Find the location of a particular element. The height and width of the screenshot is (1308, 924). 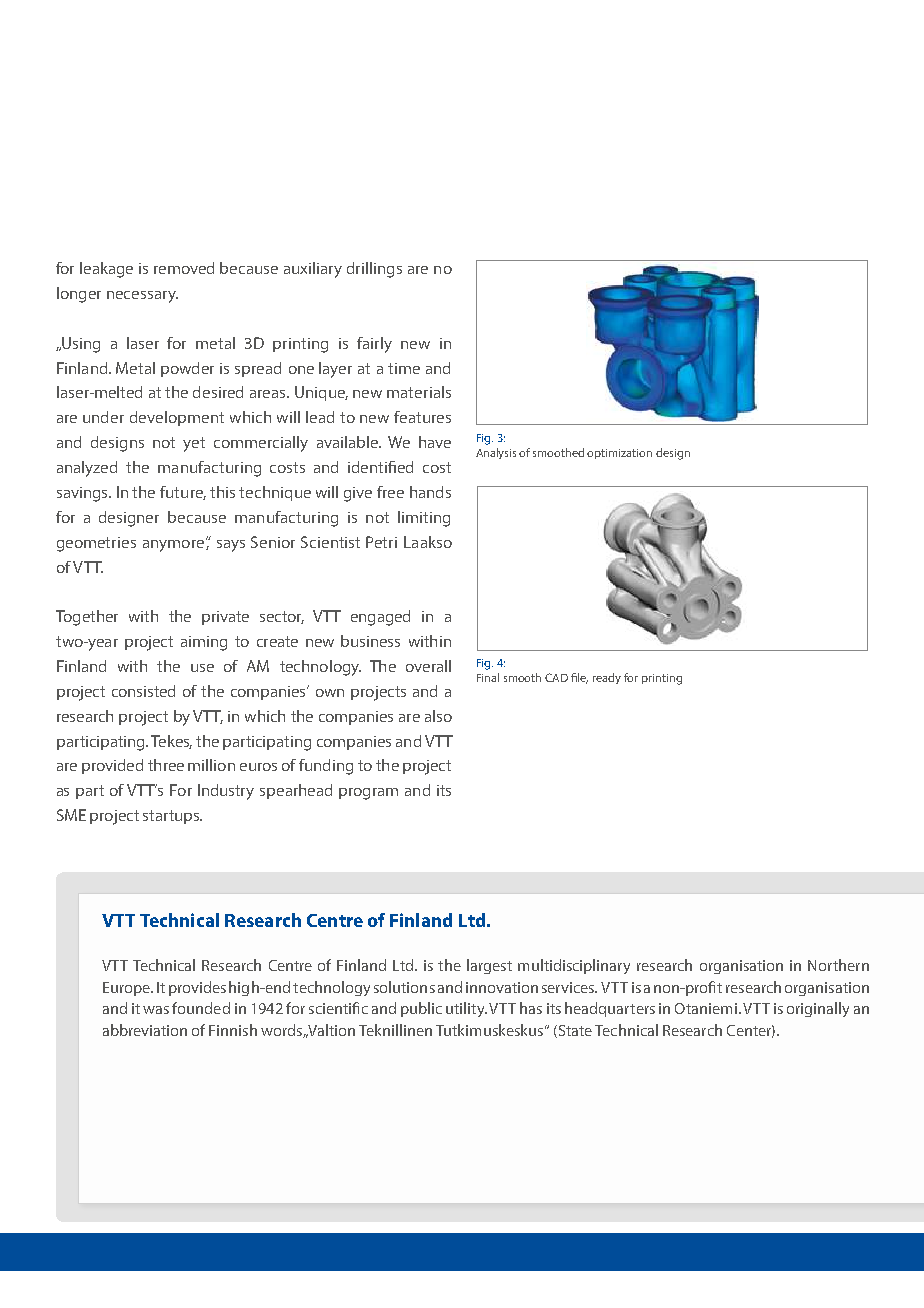

was is located at coordinates (156, 1010).
